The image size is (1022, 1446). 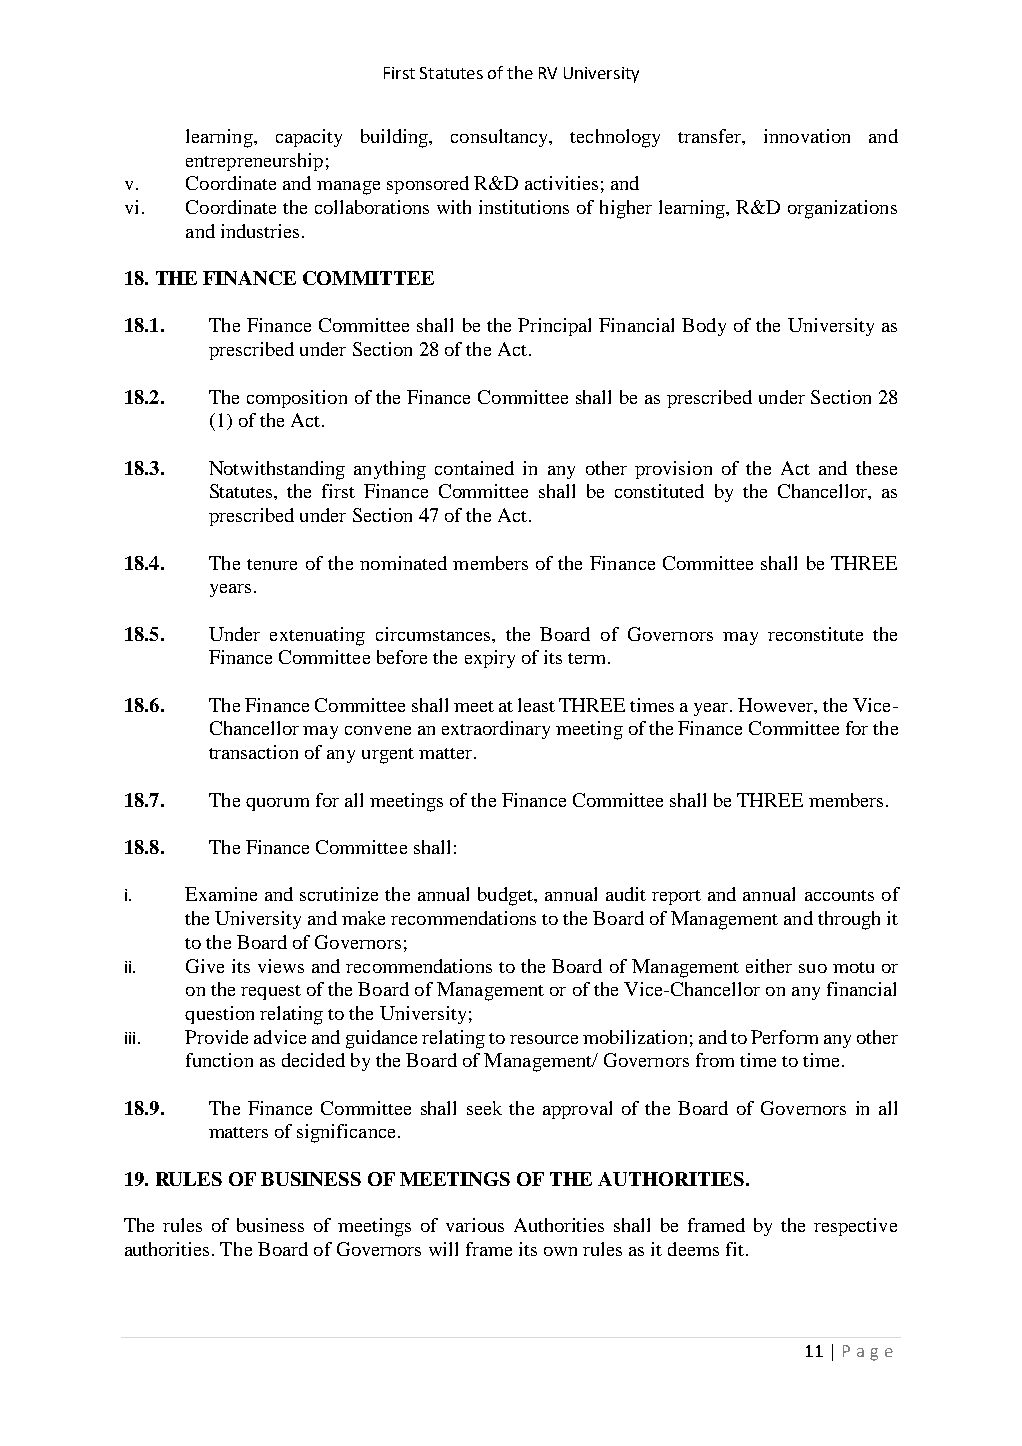 I want to click on entrepreneurship, so click(x=254, y=162).
